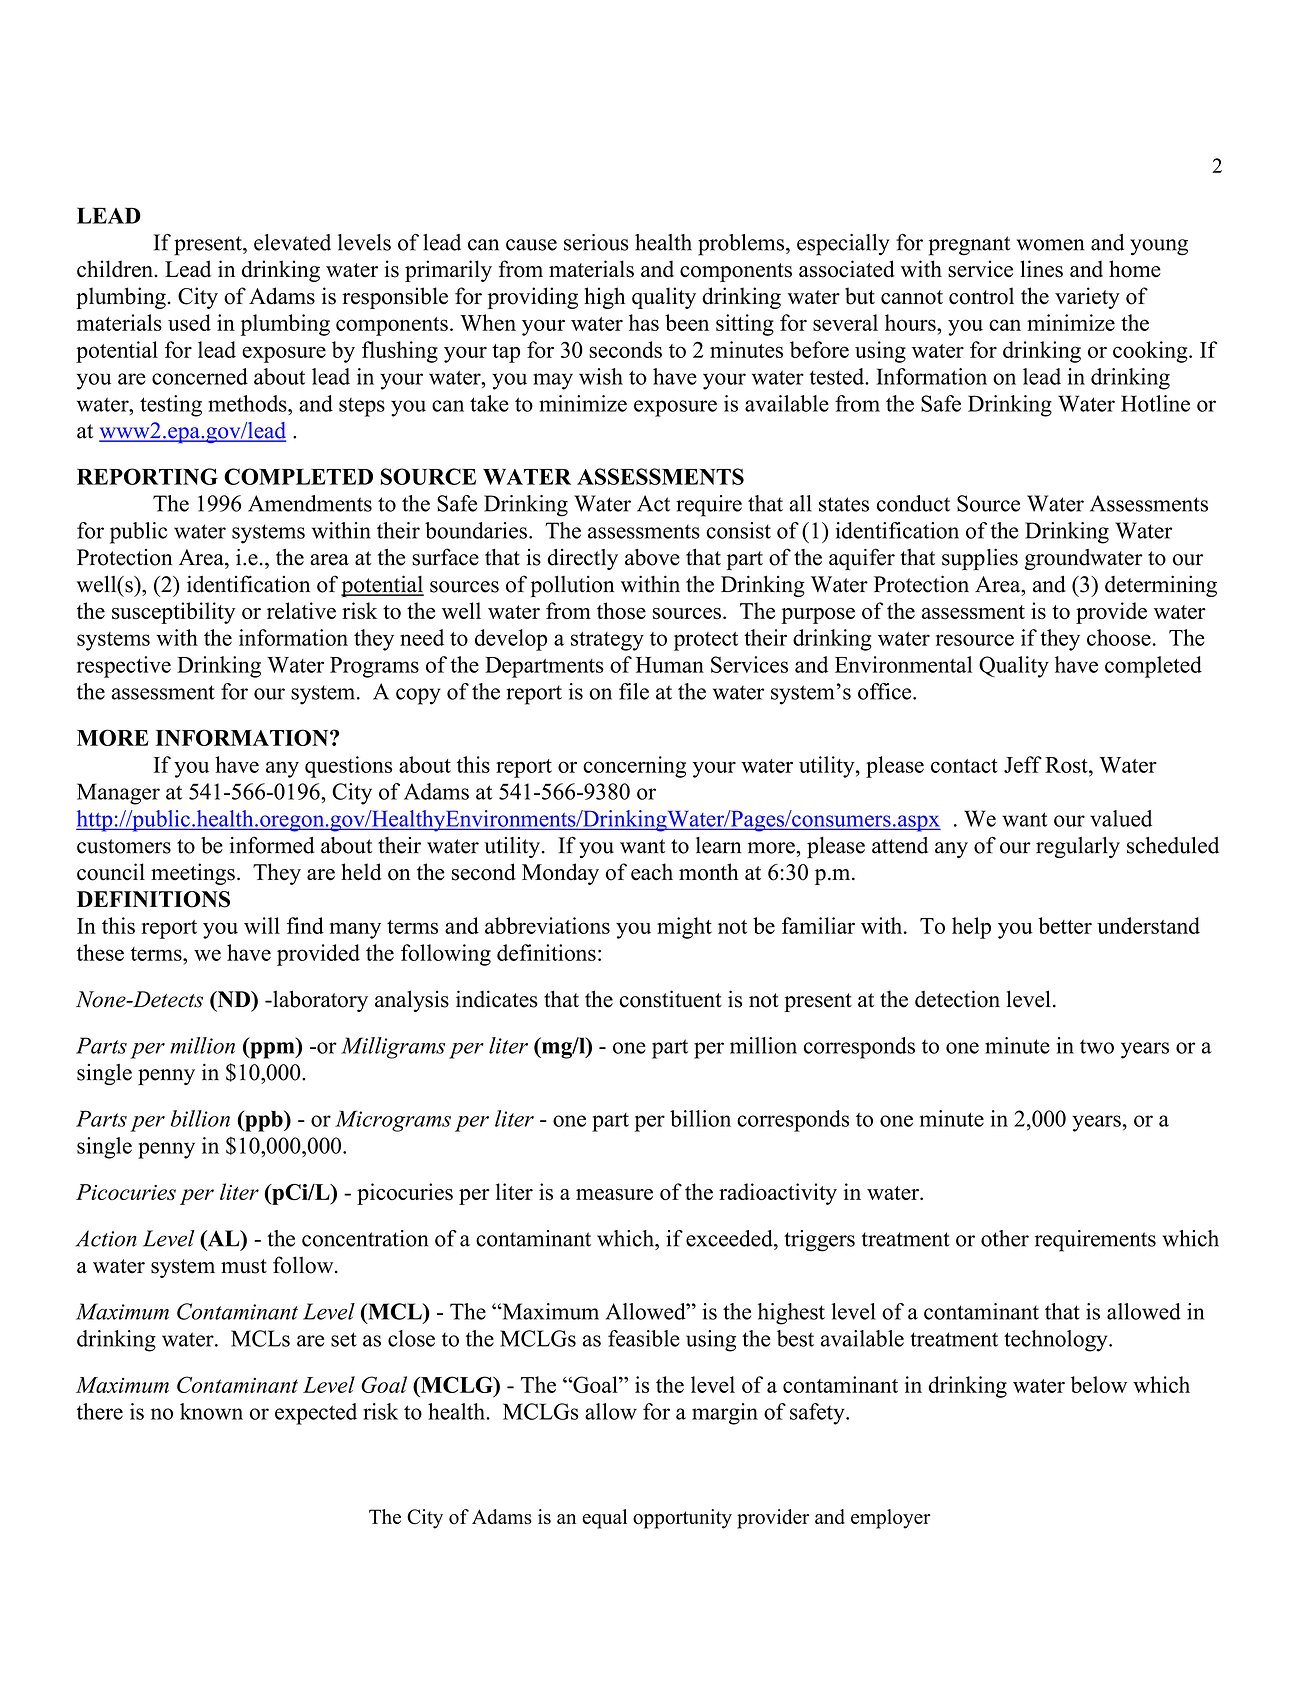  What do you see at coordinates (272, 1050) in the document?
I see `ppm` at bounding box center [272, 1050].
